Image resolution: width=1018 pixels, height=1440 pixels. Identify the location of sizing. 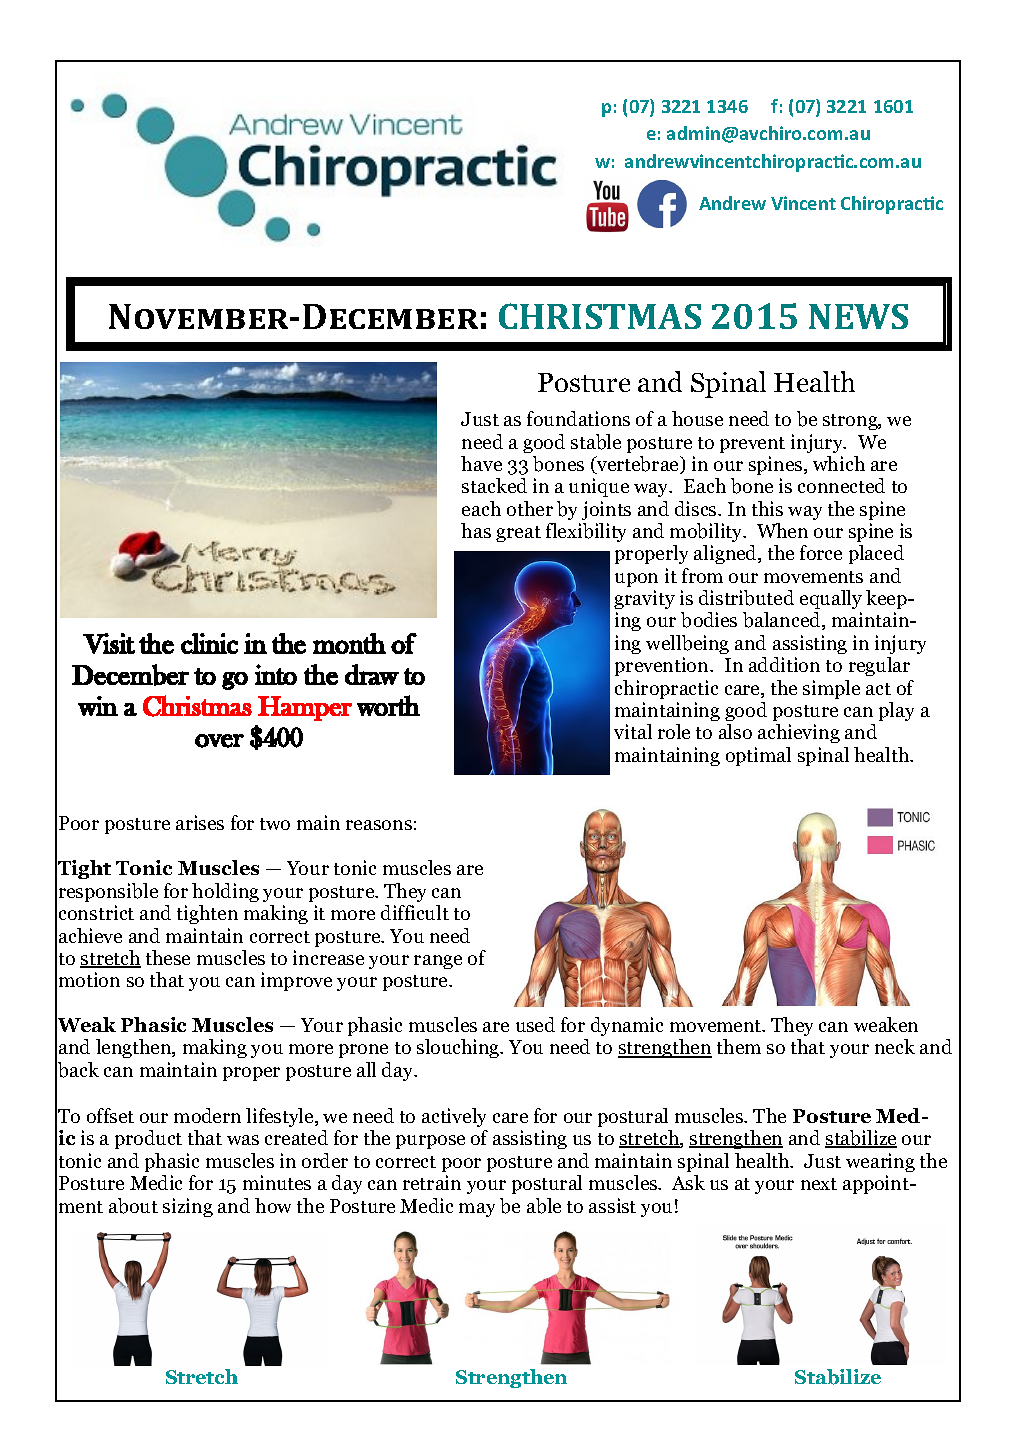
(188, 1207).
